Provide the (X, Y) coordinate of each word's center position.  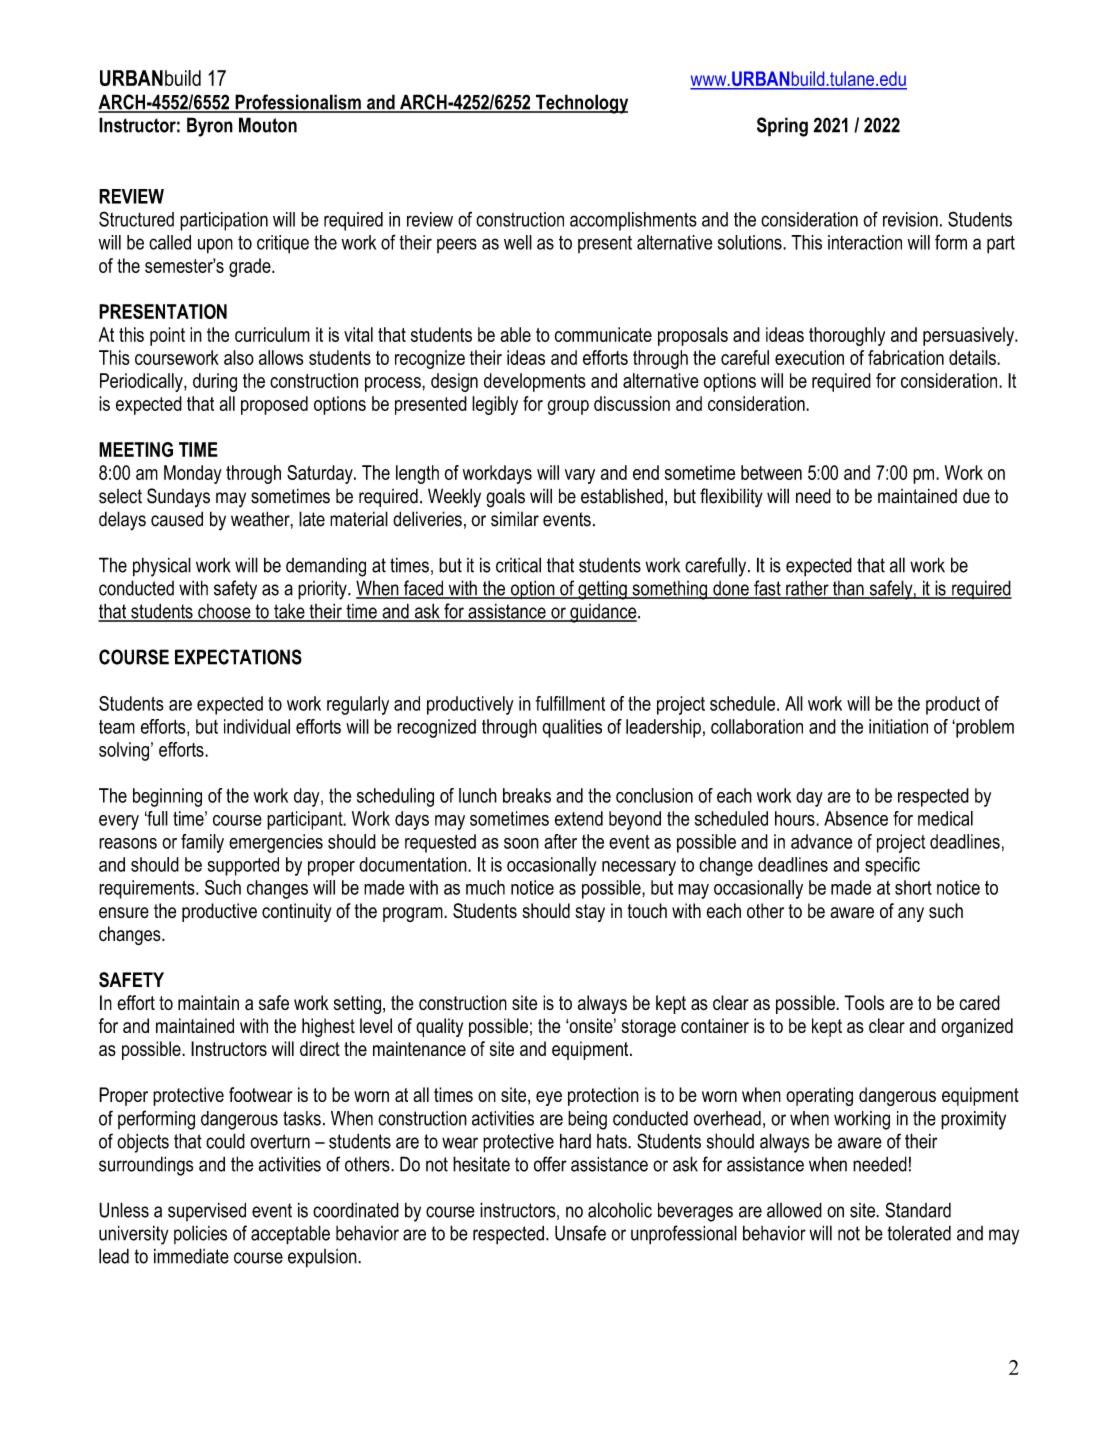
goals (505, 498)
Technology (581, 104)
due (976, 496)
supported (243, 866)
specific (892, 866)
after (560, 841)
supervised (207, 1211)
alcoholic (620, 1210)
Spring (782, 127)
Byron (210, 127)
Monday (193, 474)
